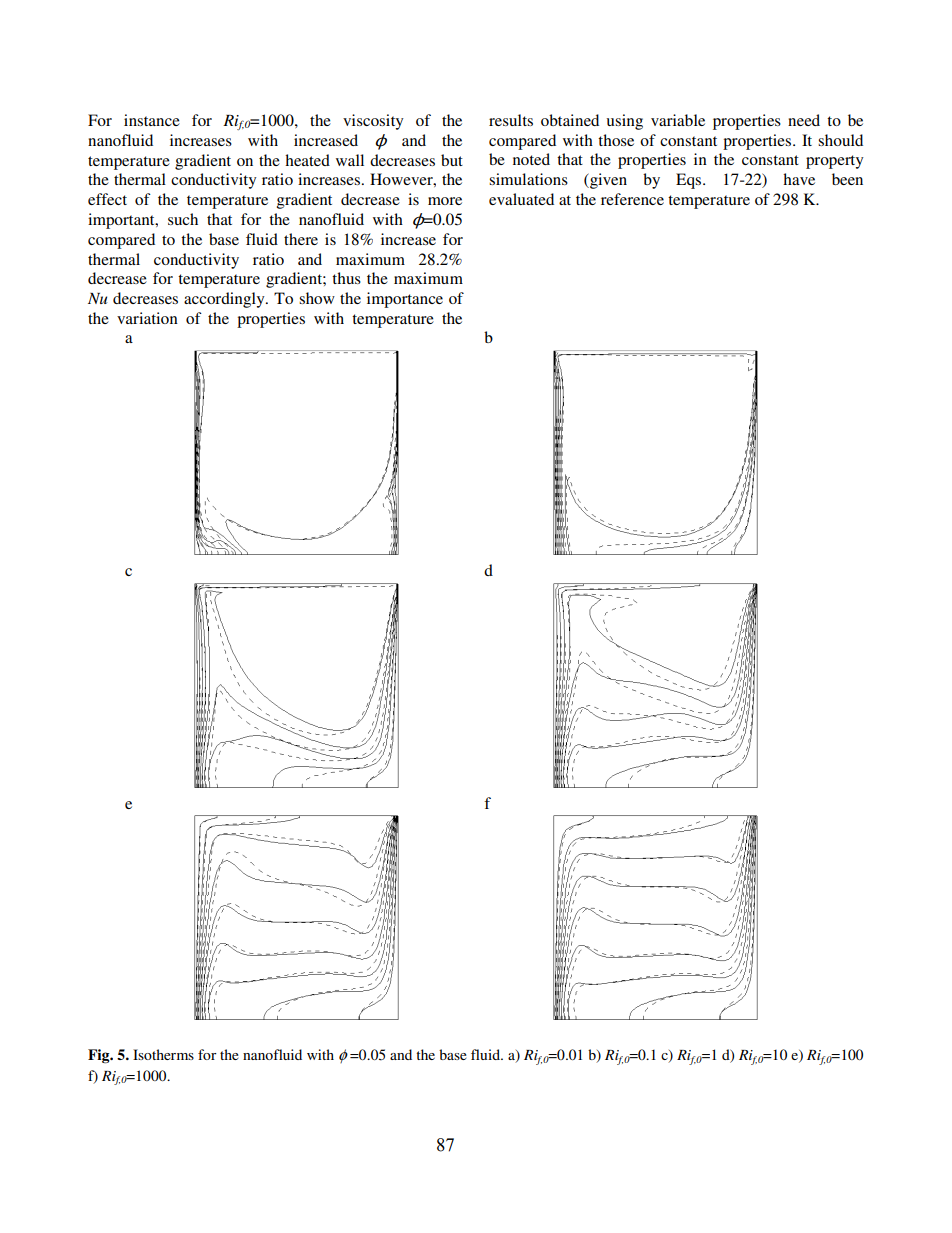 The width and height of the screenshot is (952, 1233). Describe the element at coordinates (799, 179) in the screenshot. I see `have` at that location.
